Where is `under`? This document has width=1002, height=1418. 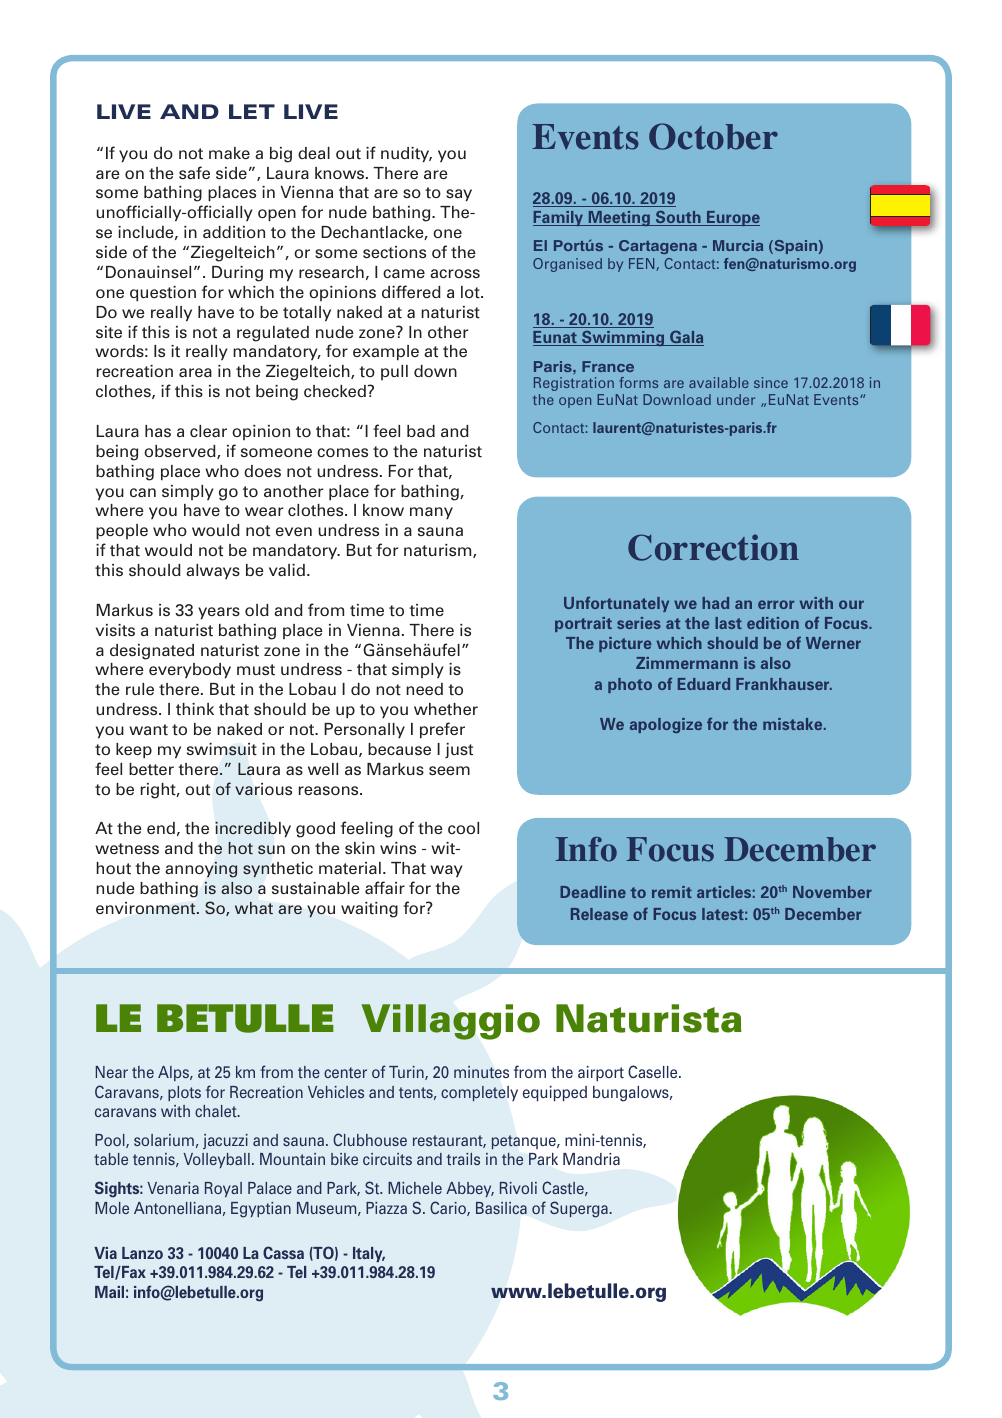
under is located at coordinates (736, 399).
